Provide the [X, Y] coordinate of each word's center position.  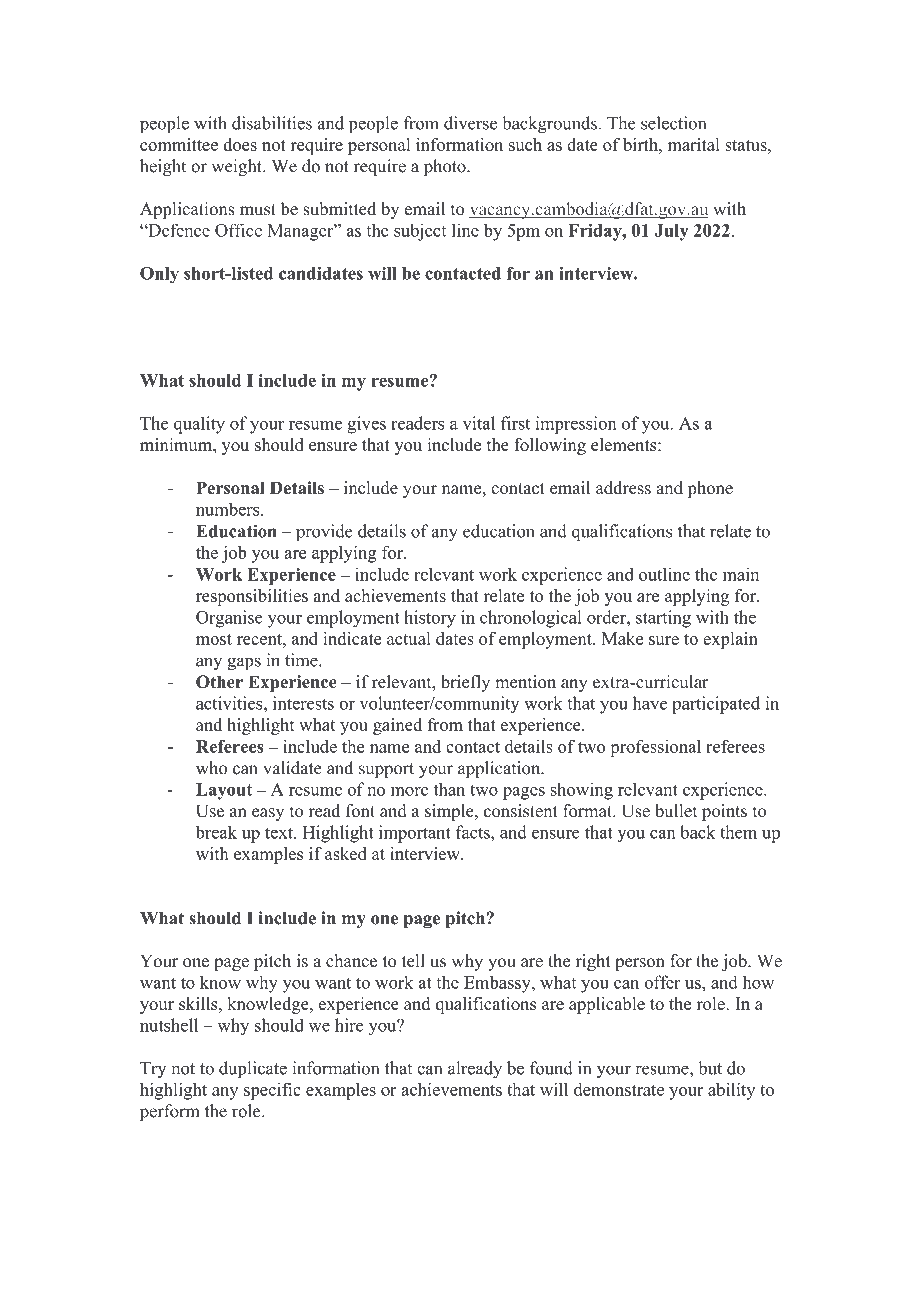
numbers [229, 509]
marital [694, 144]
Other [219, 682]
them [738, 832]
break [216, 832]
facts [474, 832]
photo [446, 167]
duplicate [253, 1070]
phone [710, 489]
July [671, 232]
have [650, 703]
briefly [465, 683]
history [430, 619]
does [240, 144]
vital [479, 423]
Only [159, 275]
